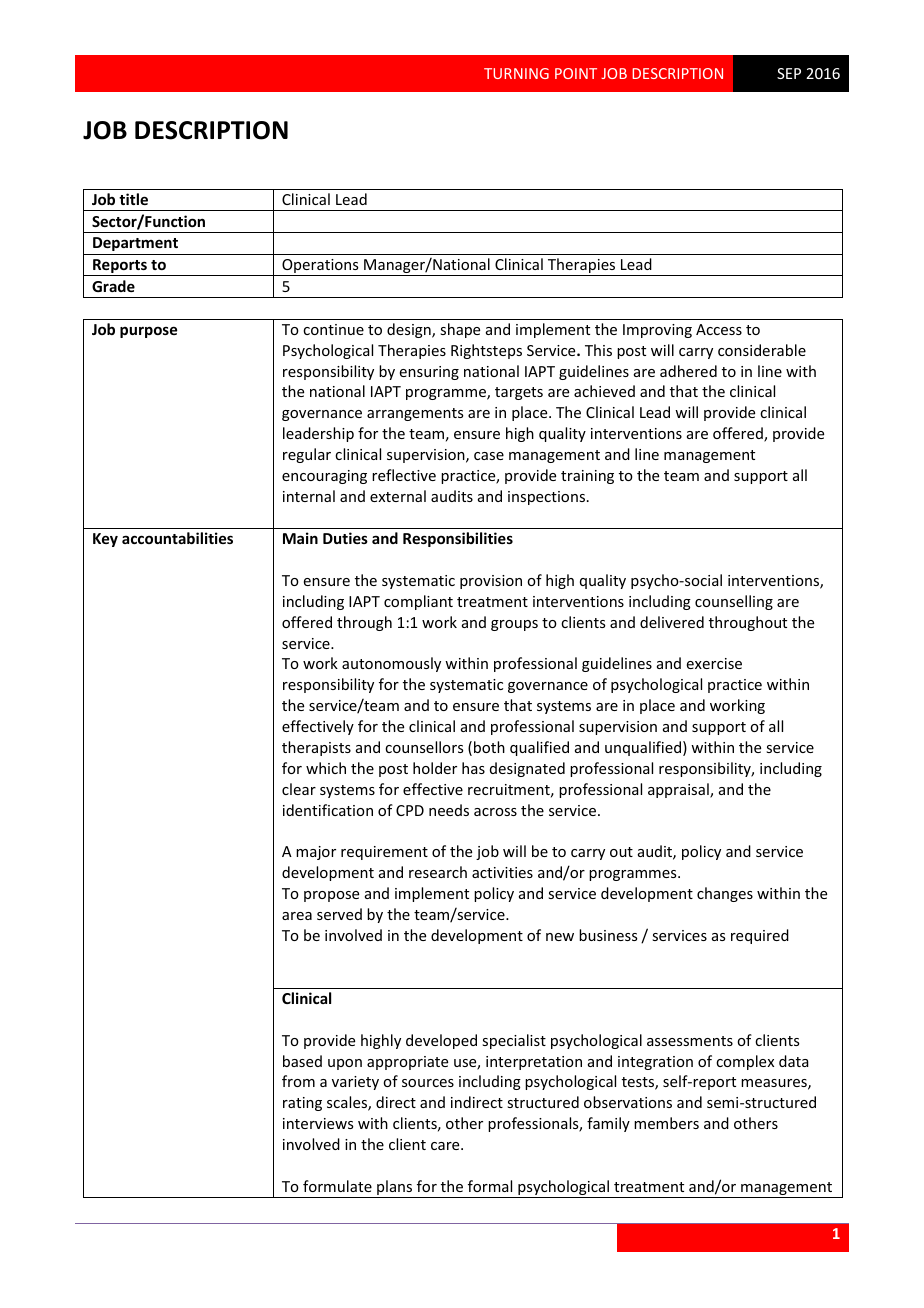  What do you see at coordinates (299, 789) in the screenshot?
I see `clear` at bounding box center [299, 789].
